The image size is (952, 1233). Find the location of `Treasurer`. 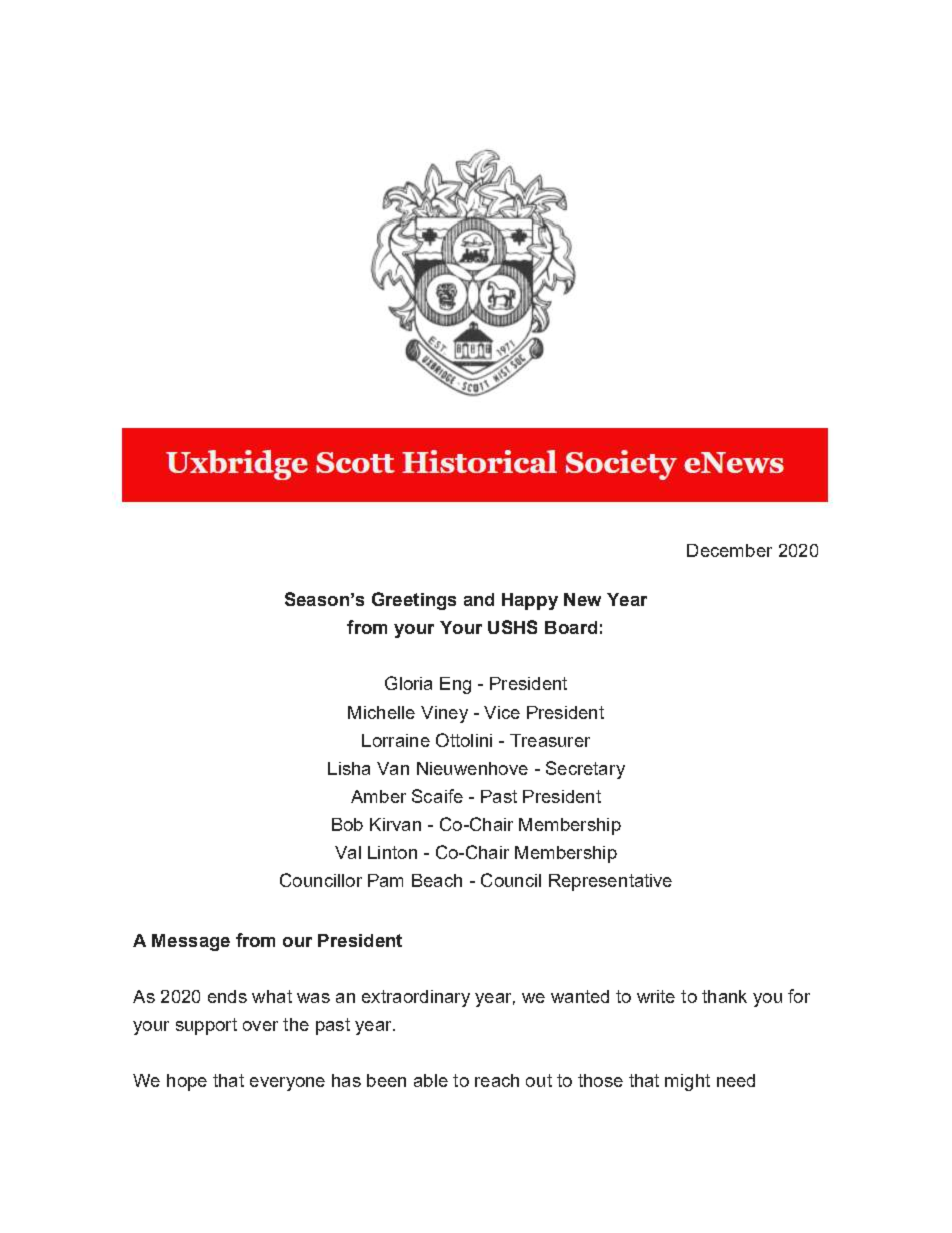

Treasurer is located at coordinates (550, 740).
